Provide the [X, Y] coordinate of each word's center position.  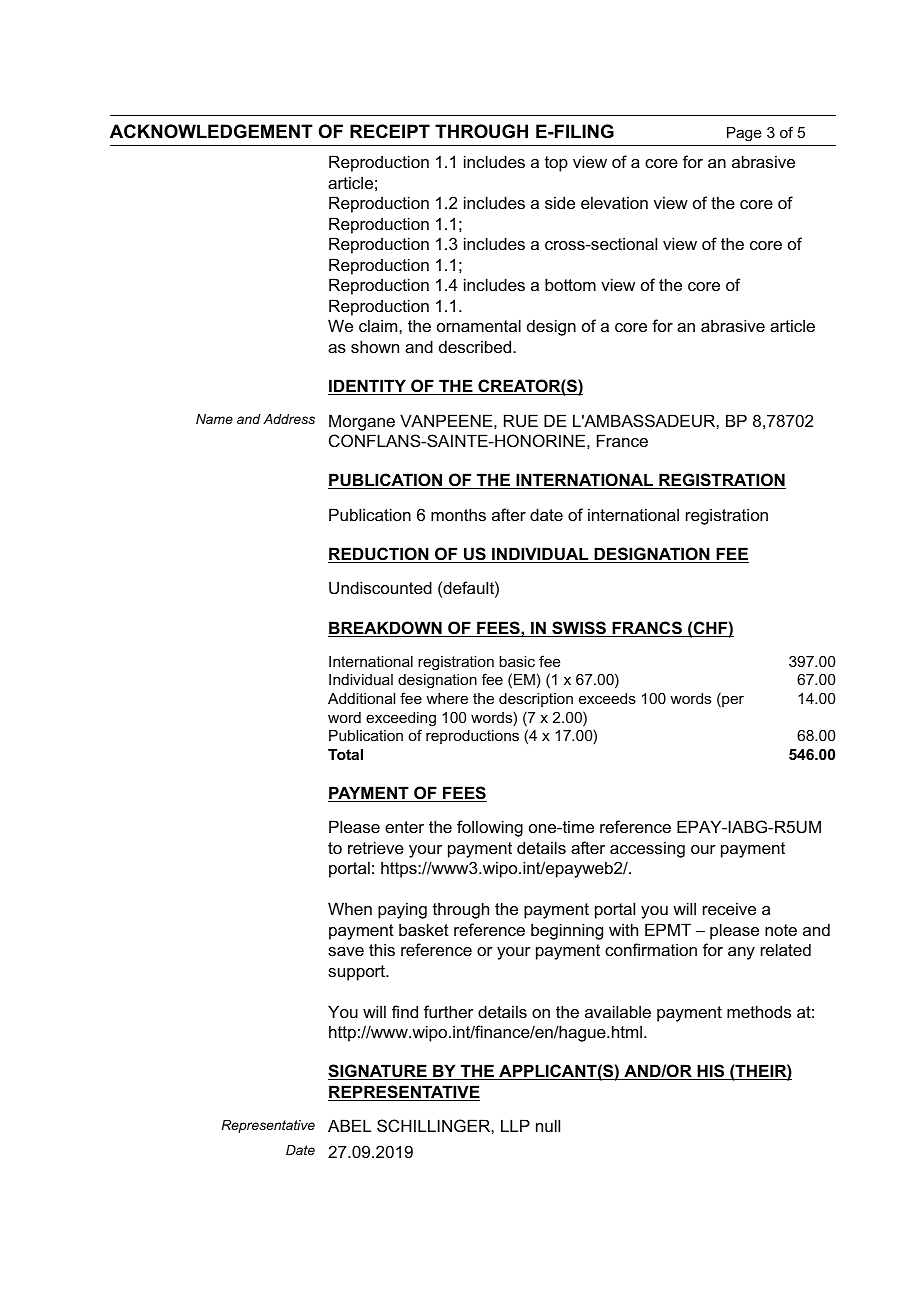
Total [345, 754]
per [732, 701]
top [556, 164]
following [490, 828]
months [458, 514]
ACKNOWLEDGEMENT [211, 131]
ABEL [349, 1125]
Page [744, 134]
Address [289, 419]
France [622, 440]
